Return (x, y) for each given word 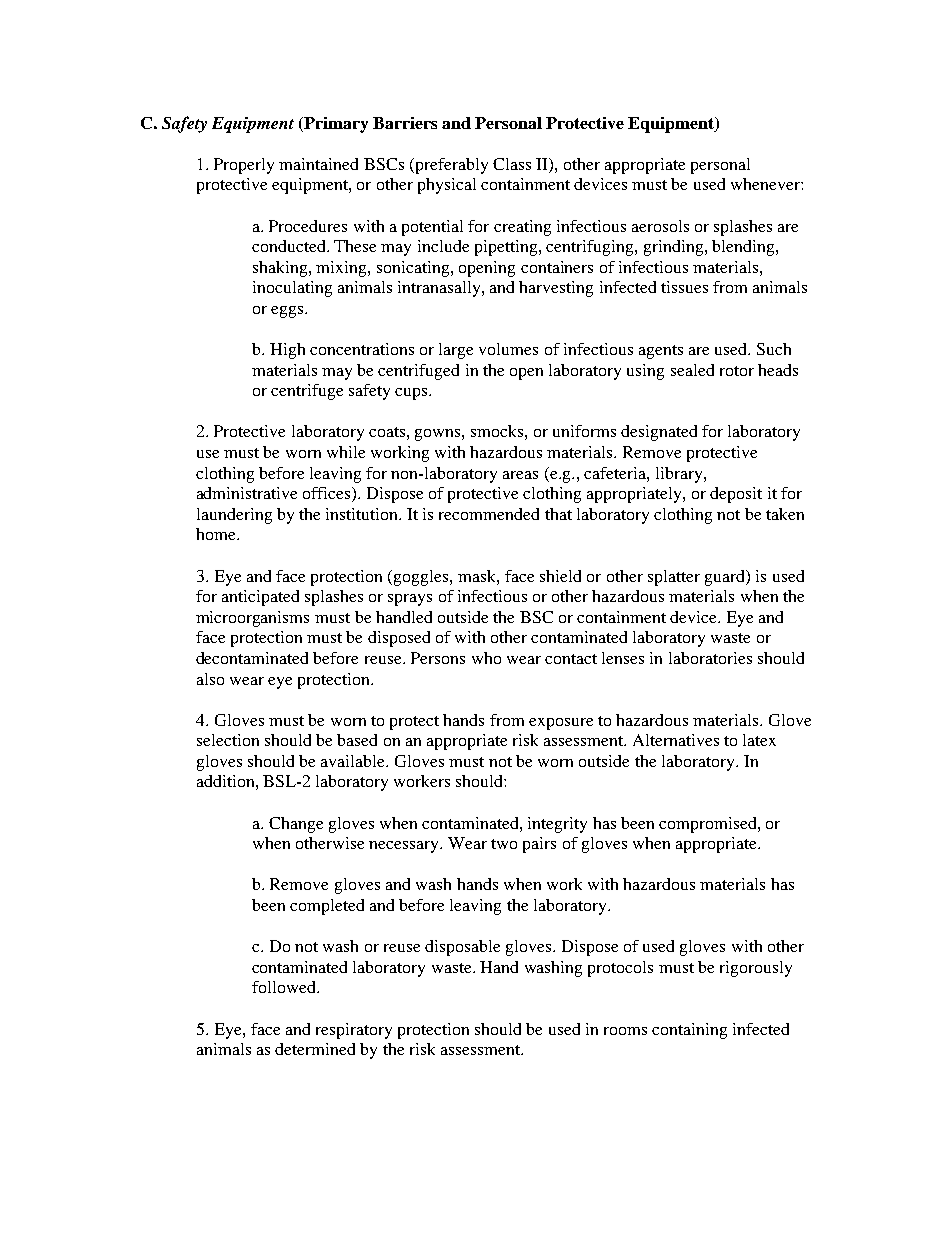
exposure (561, 724)
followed (285, 987)
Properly (244, 166)
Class (512, 164)
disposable (462, 948)
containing (689, 1031)
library (680, 475)
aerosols (660, 226)
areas (520, 475)
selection (228, 740)
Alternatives (676, 740)
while (346, 452)
